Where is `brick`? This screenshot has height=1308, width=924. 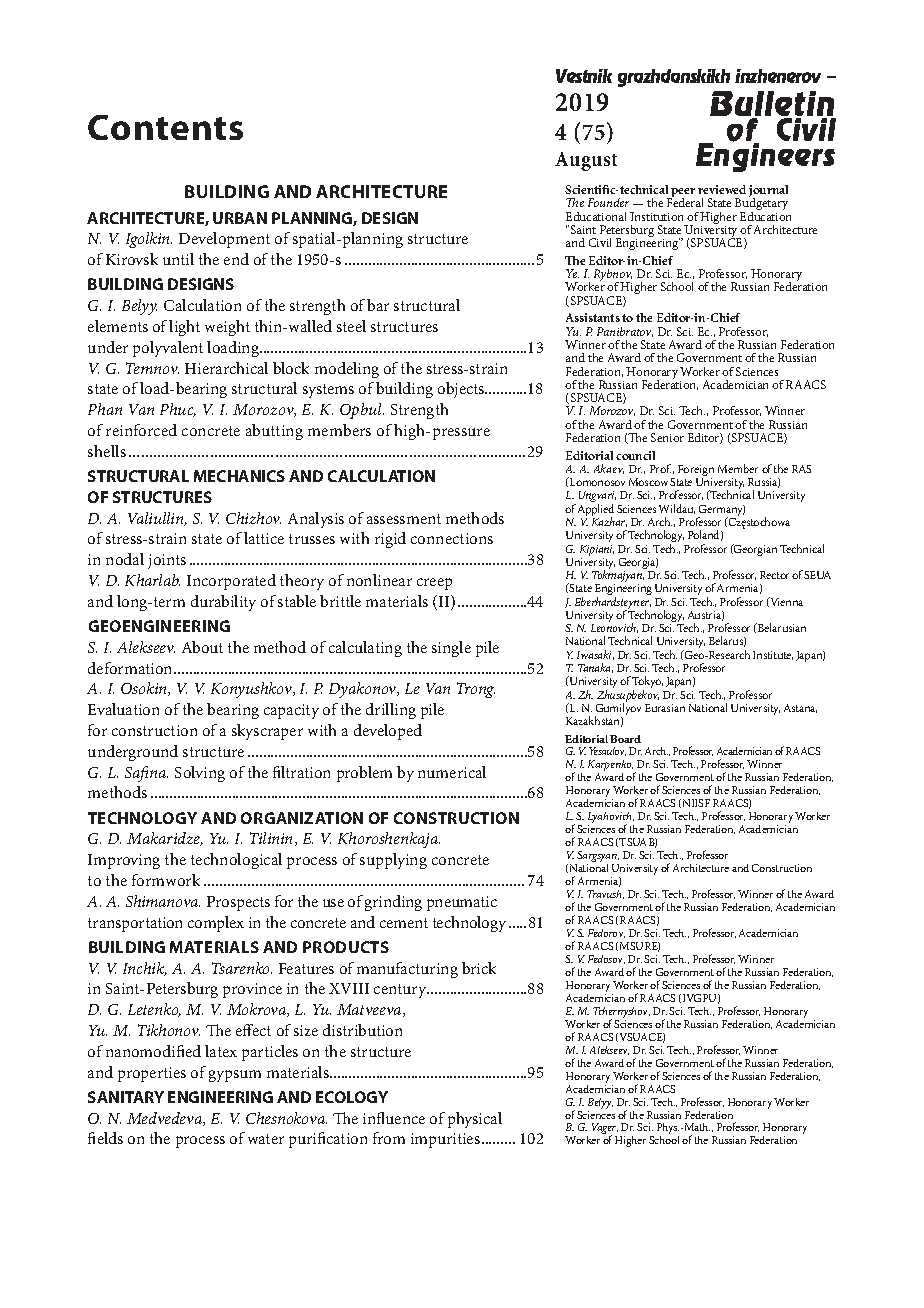 brick is located at coordinates (479, 968).
